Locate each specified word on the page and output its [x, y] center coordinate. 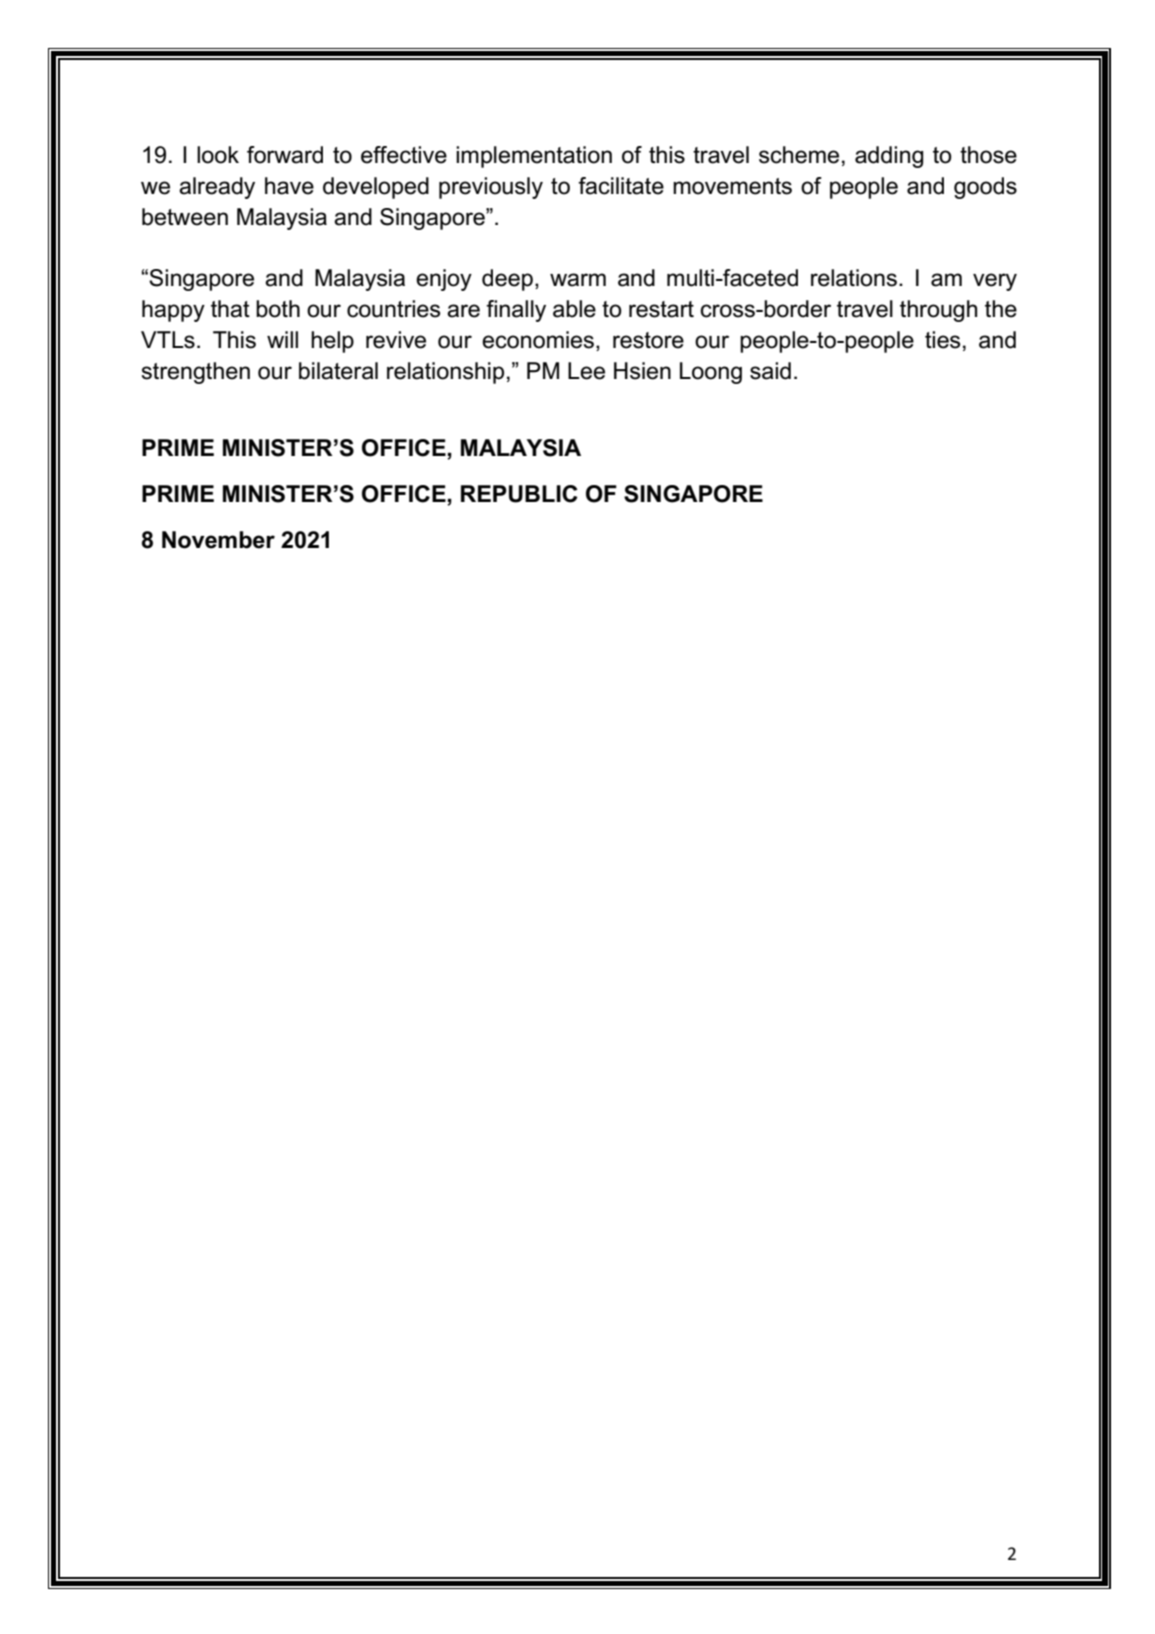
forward [285, 155]
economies [538, 340]
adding [889, 157]
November [218, 540]
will [282, 339]
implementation [534, 157]
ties [942, 340]
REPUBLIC [519, 494]
